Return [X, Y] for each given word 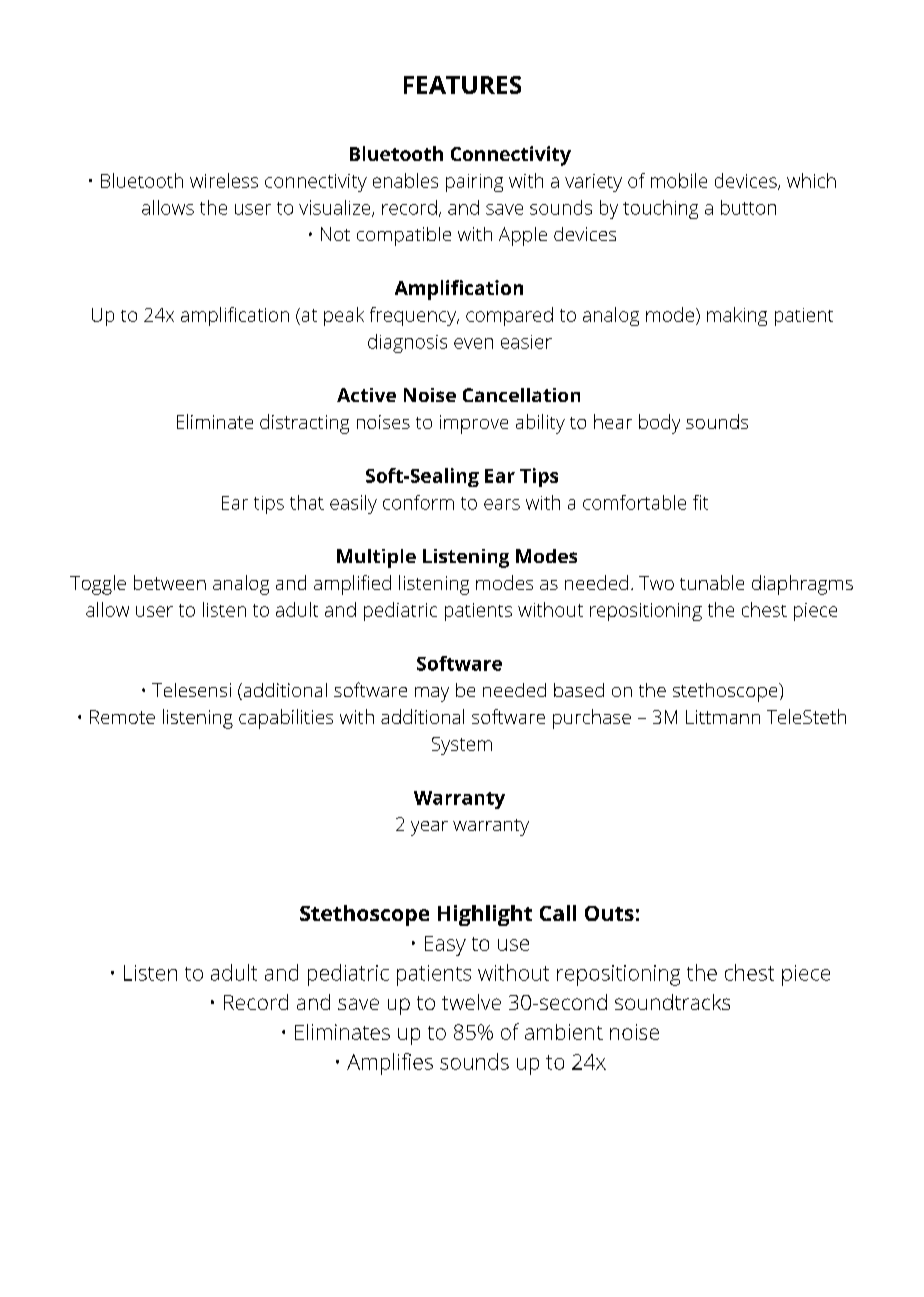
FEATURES [462, 85]
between [170, 582]
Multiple [376, 558]
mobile [679, 180]
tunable [712, 582]
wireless [224, 180]
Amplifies [390, 1064]
